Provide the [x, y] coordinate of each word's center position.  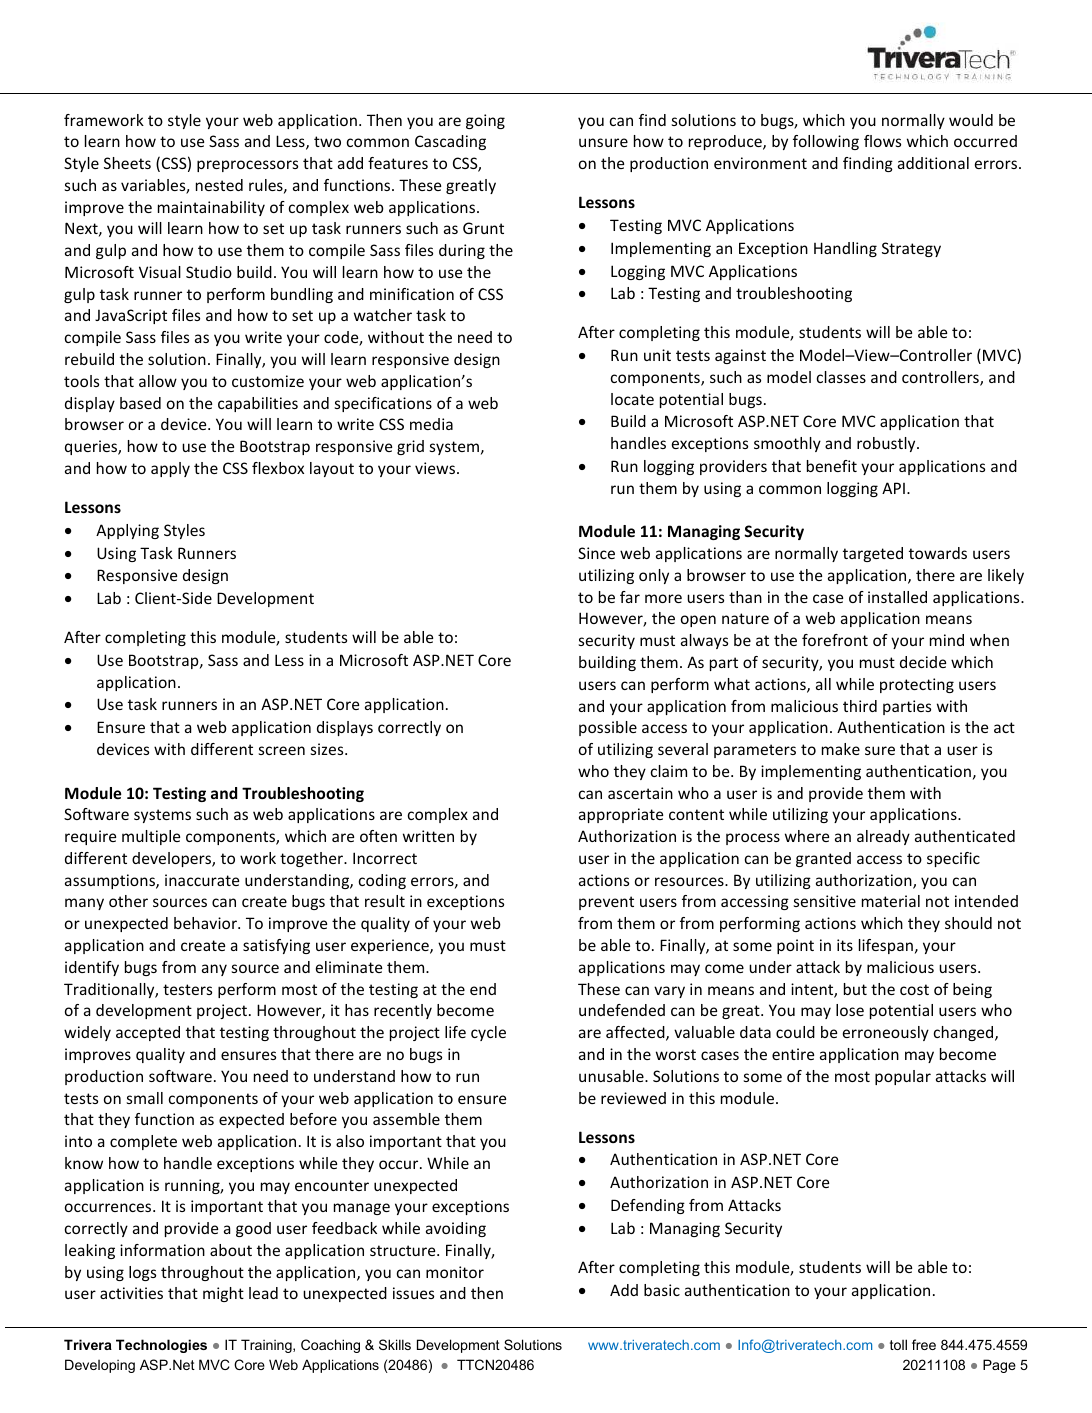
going [485, 121]
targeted [873, 554]
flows [882, 141]
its [845, 945]
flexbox [278, 468]
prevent [606, 903]
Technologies [161, 1346]
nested [219, 185]
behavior [206, 923]
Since [596, 553]
